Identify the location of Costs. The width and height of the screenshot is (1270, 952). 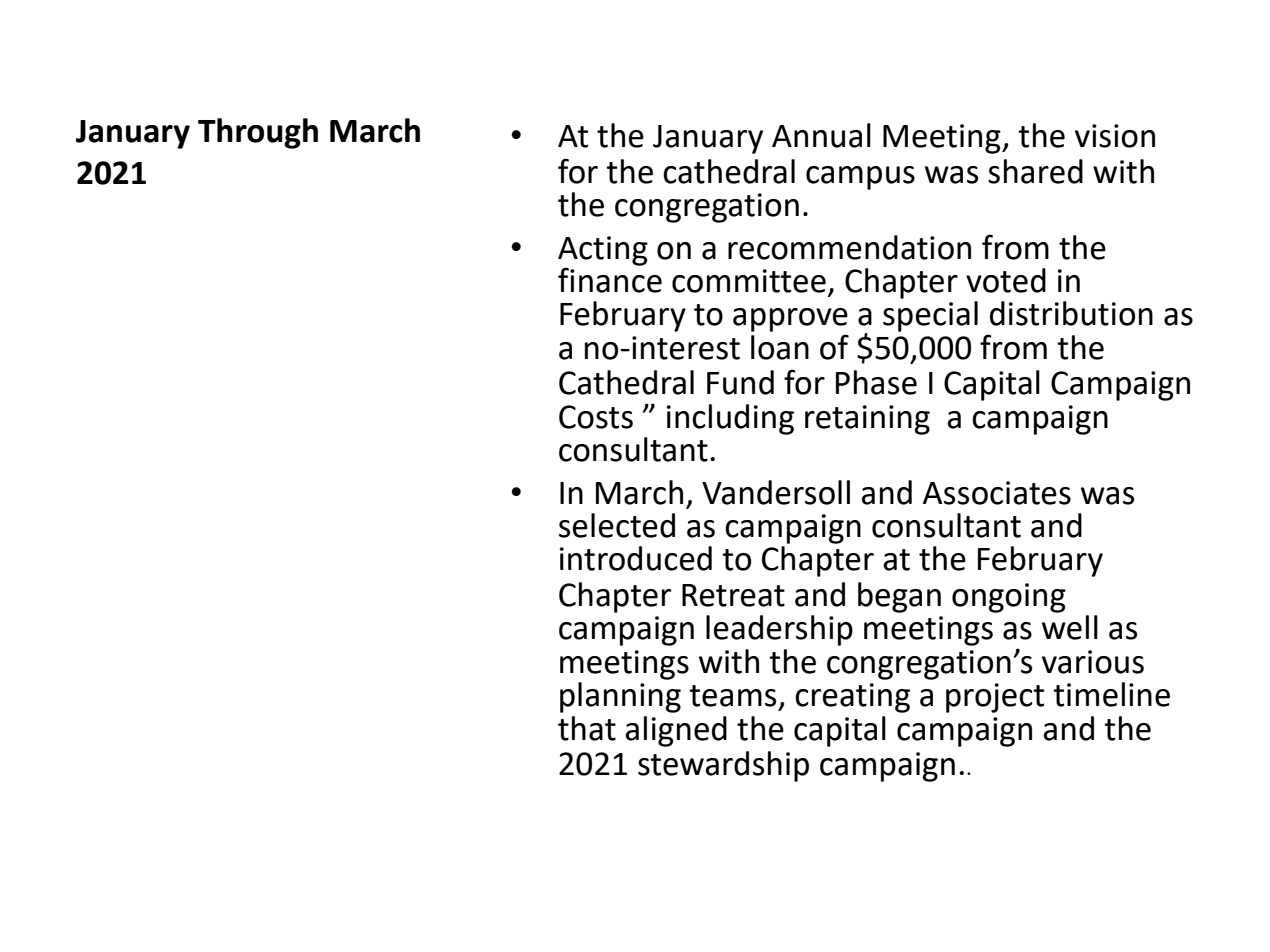
(596, 417).
